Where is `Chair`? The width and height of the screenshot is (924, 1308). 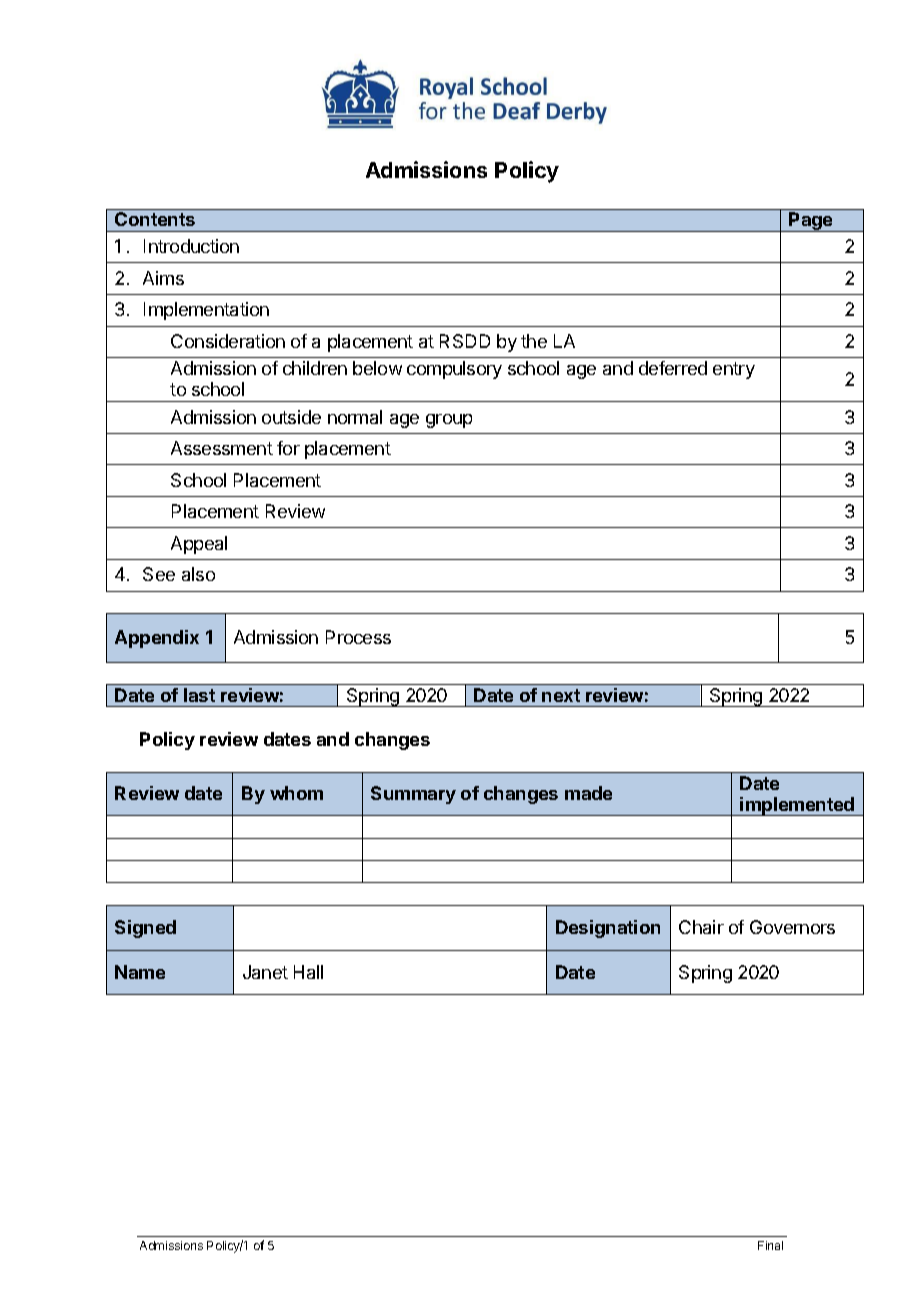 Chair is located at coordinates (701, 927).
